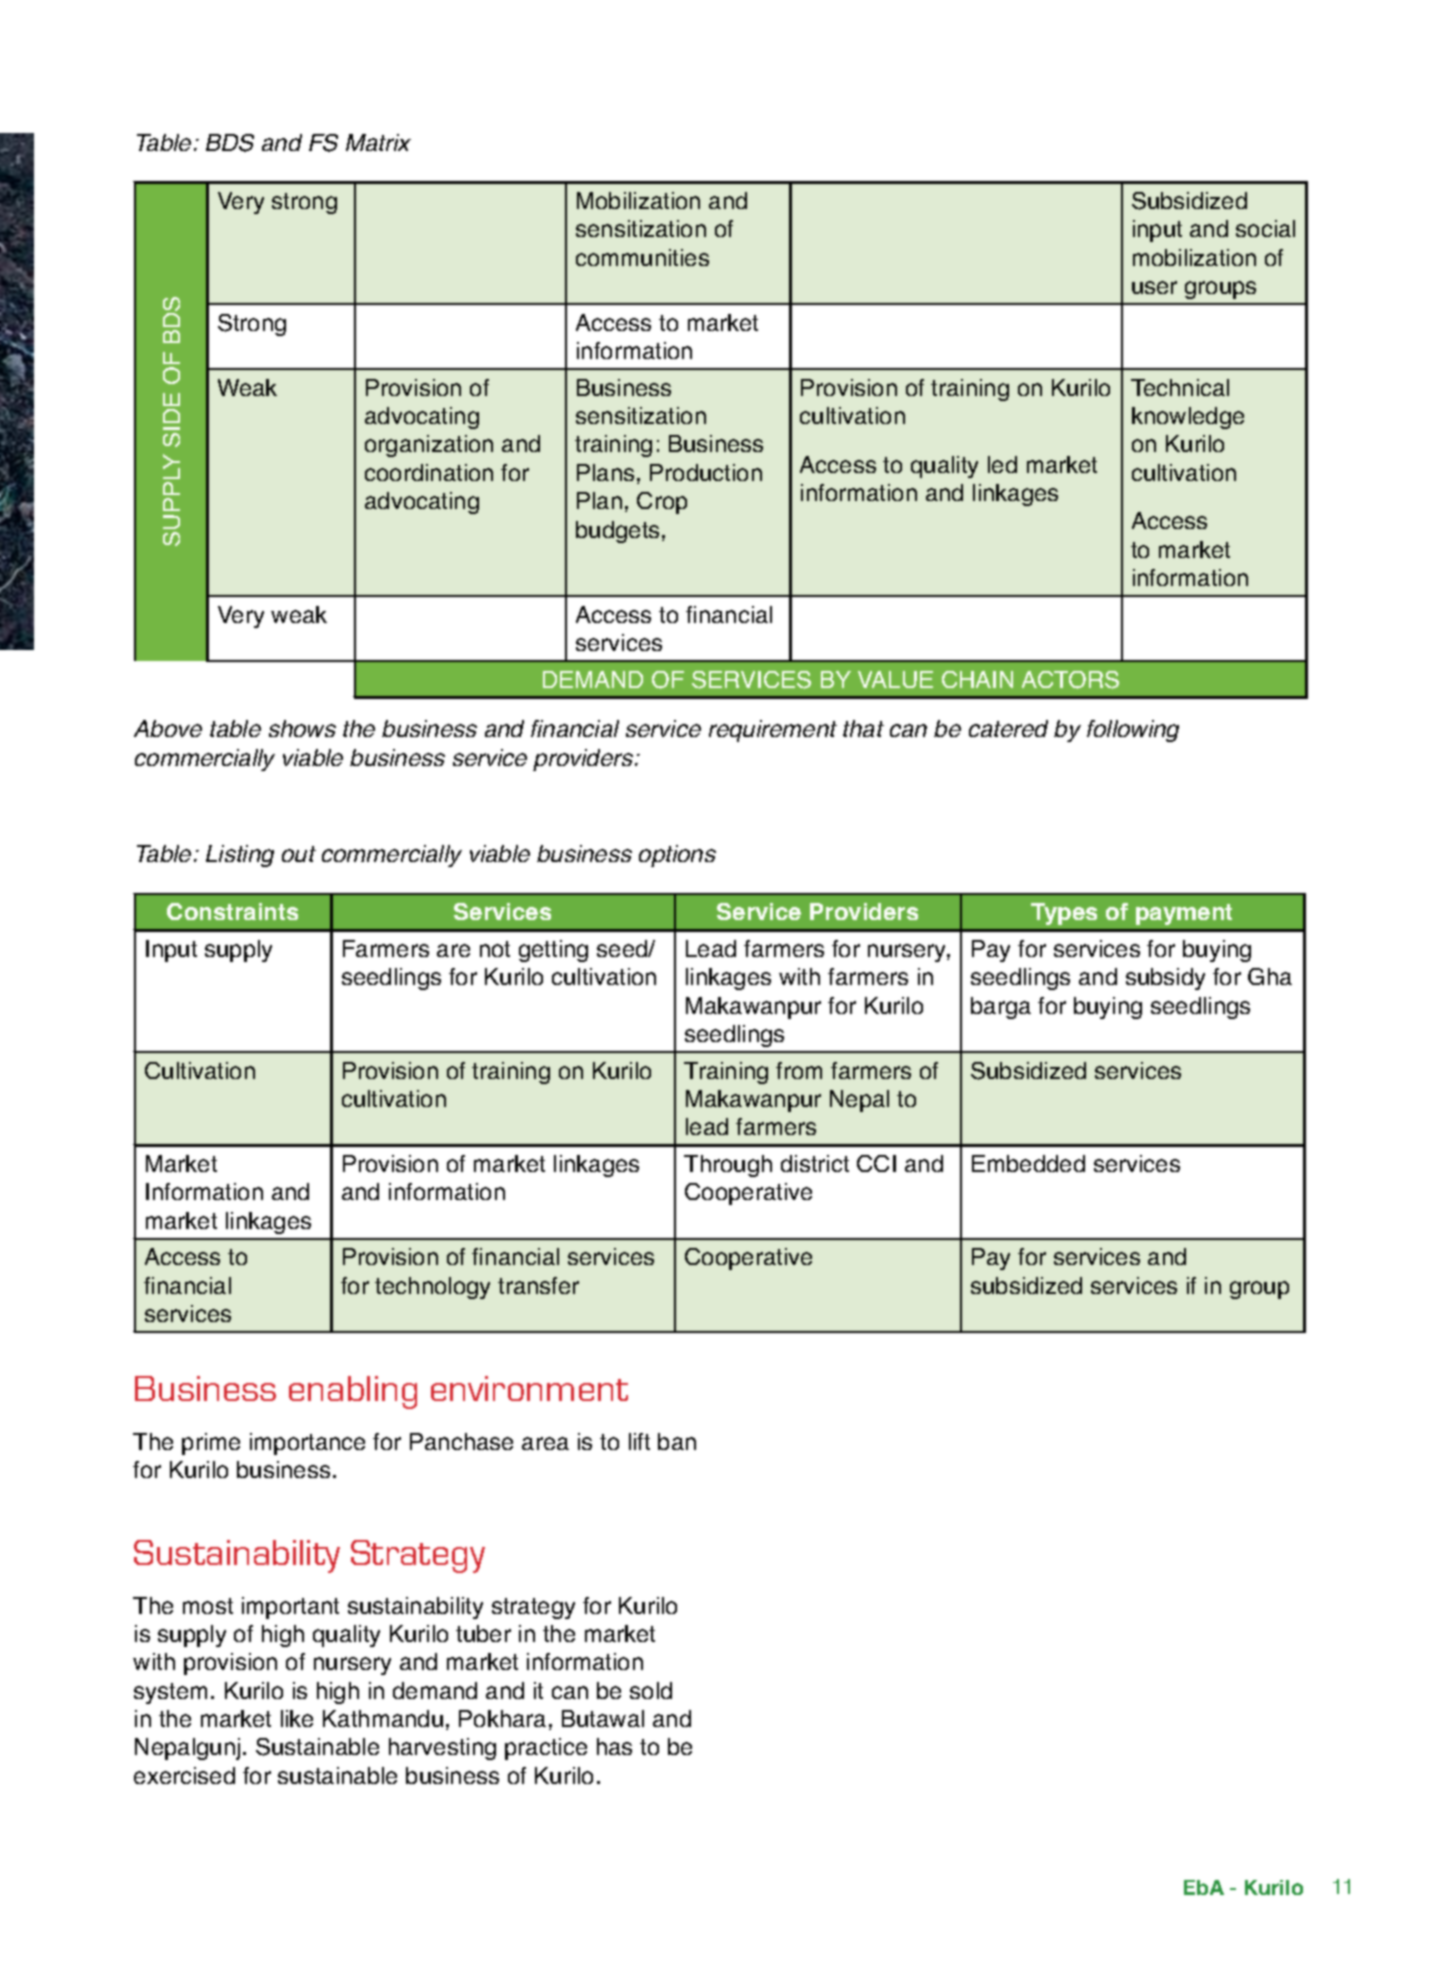 The height and width of the screenshot is (1976, 1440). What do you see at coordinates (728, 1166) in the screenshot?
I see `Through` at bounding box center [728, 1166].
